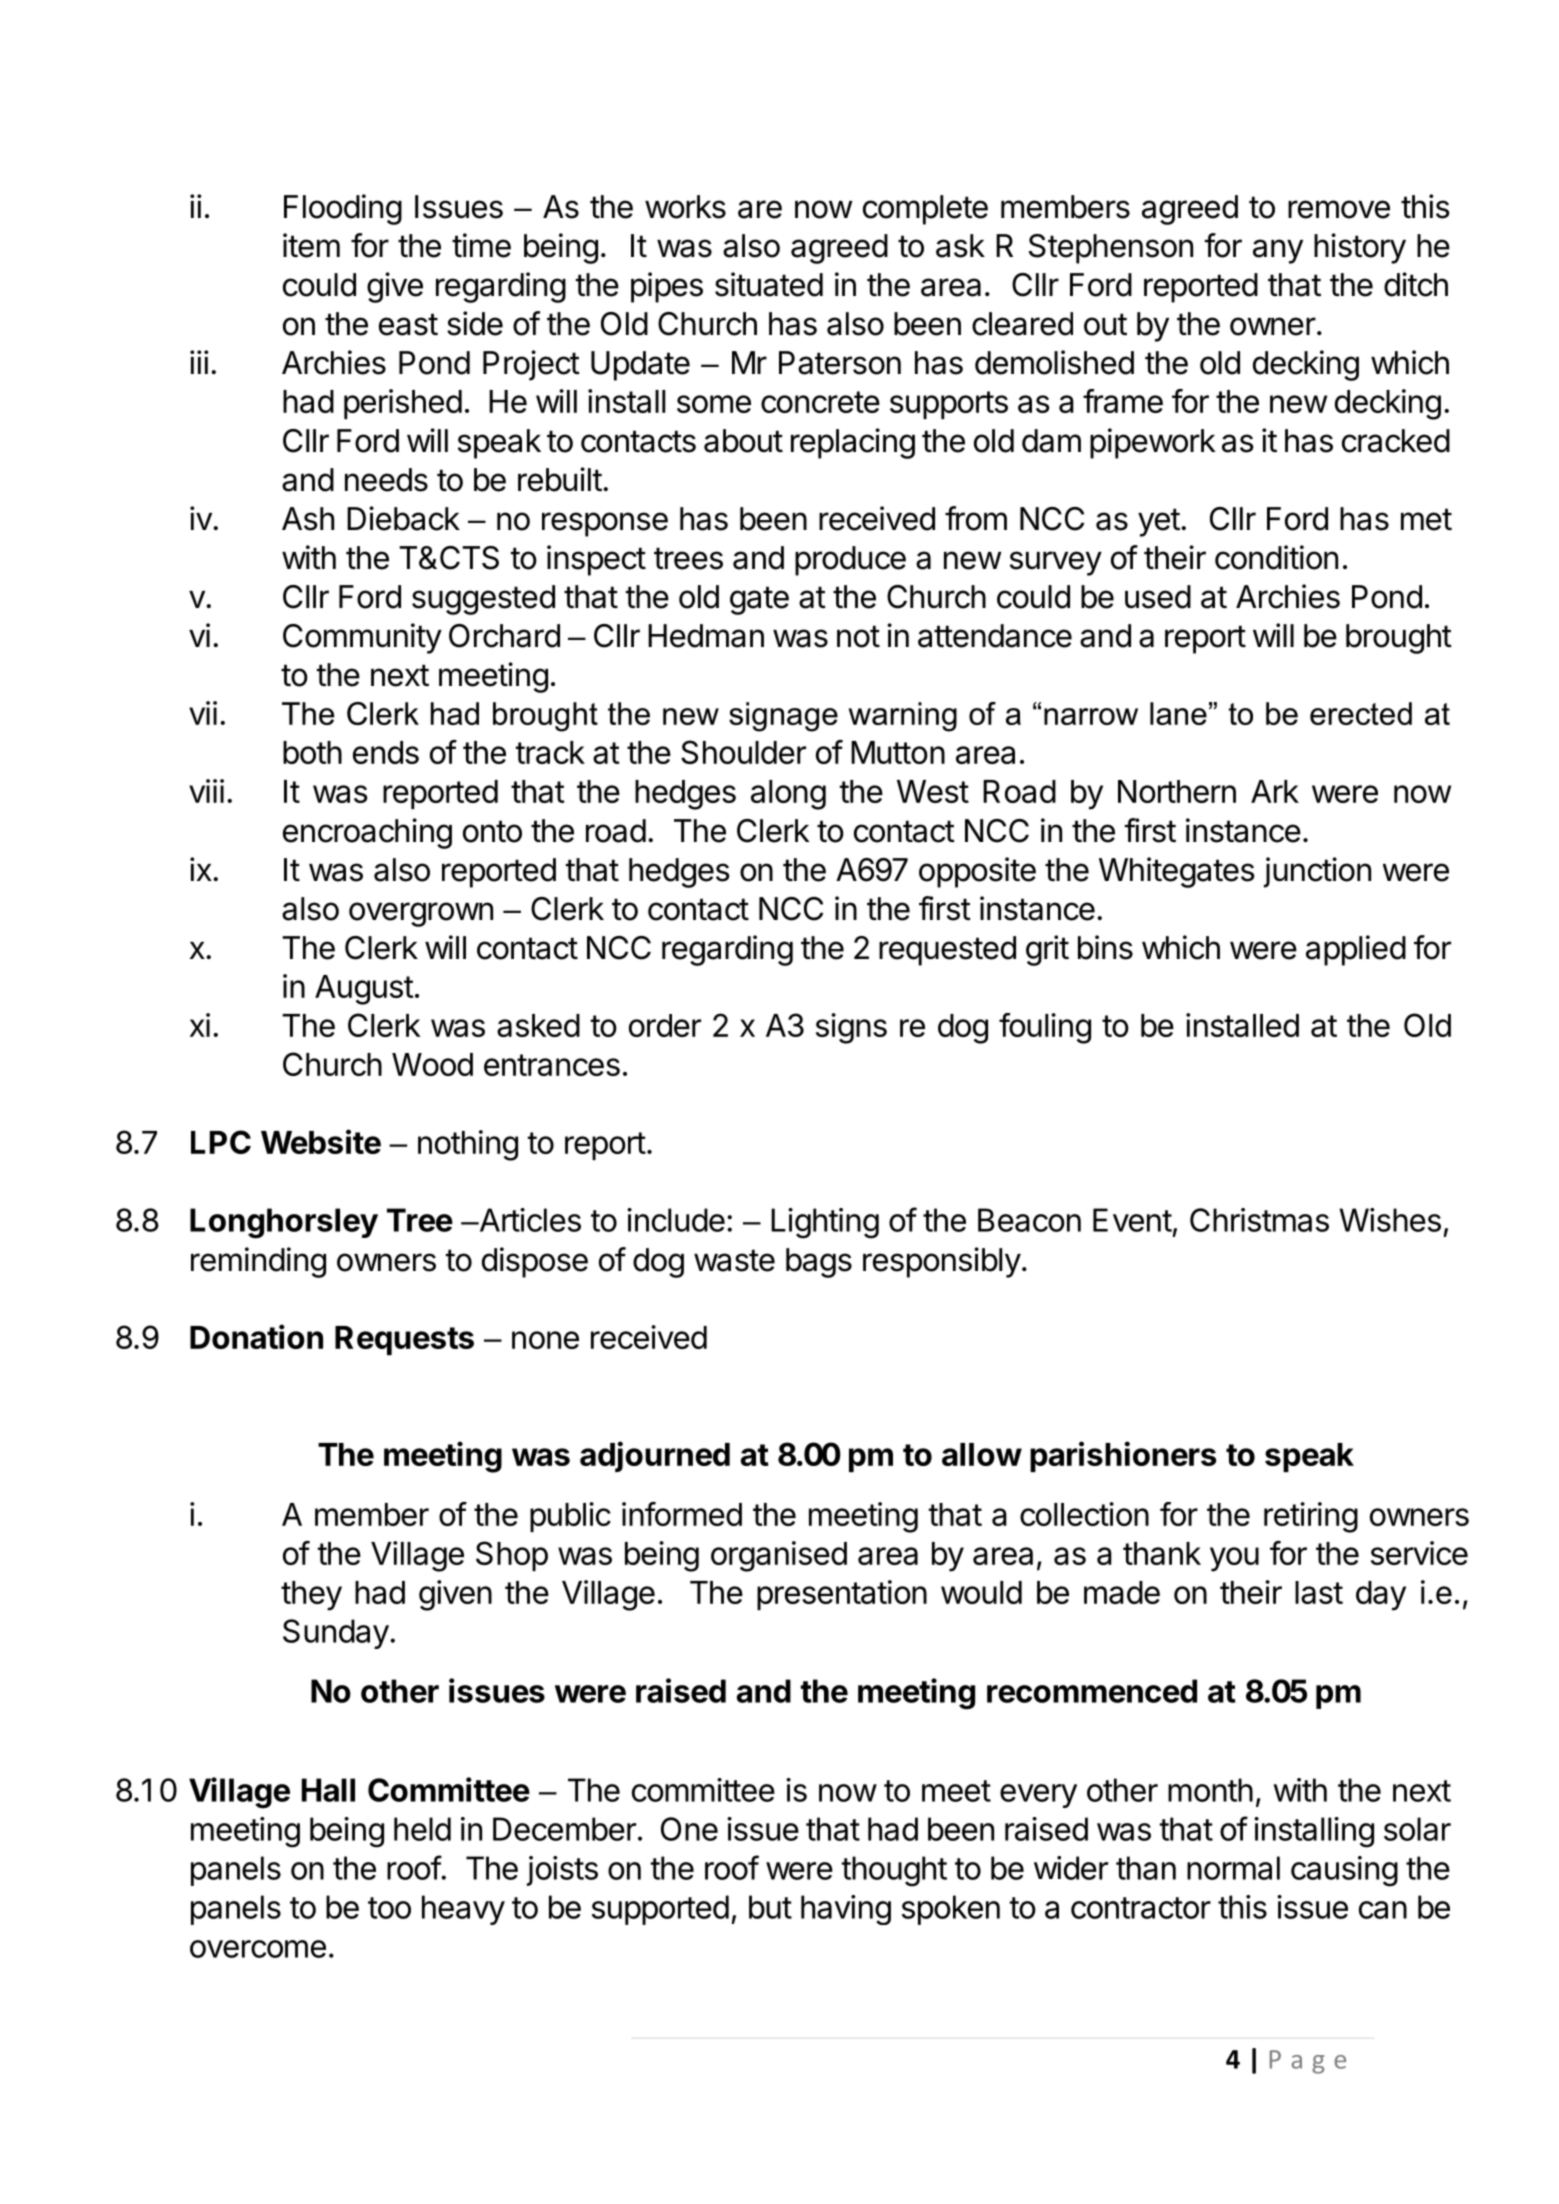 The width and height of the image is (1559, 2204). Describe the element at coordinates (1276, 557) in the image. I see `condition` at that location.
